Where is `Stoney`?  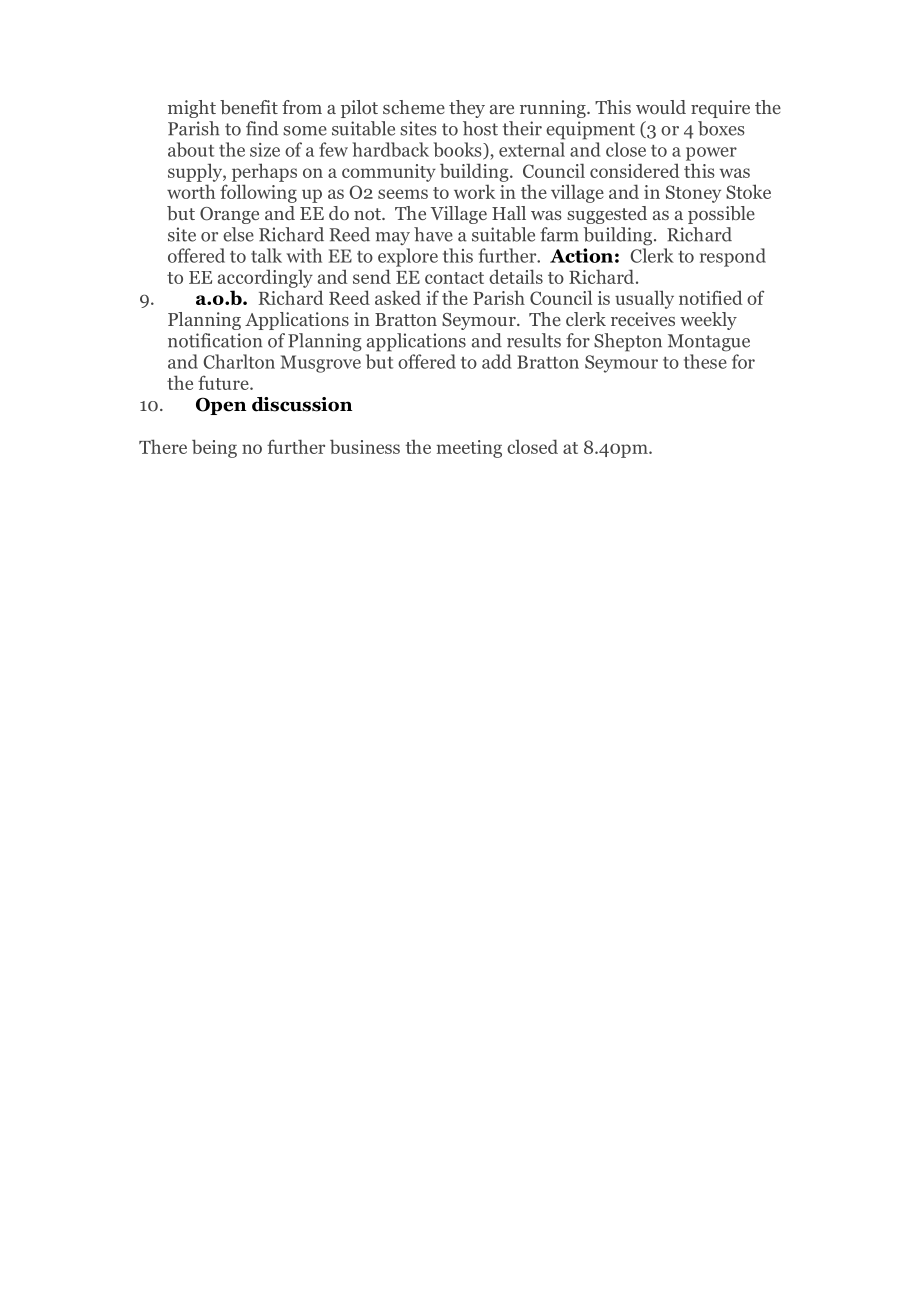
Stoney is located at coordinates (693, 194).
